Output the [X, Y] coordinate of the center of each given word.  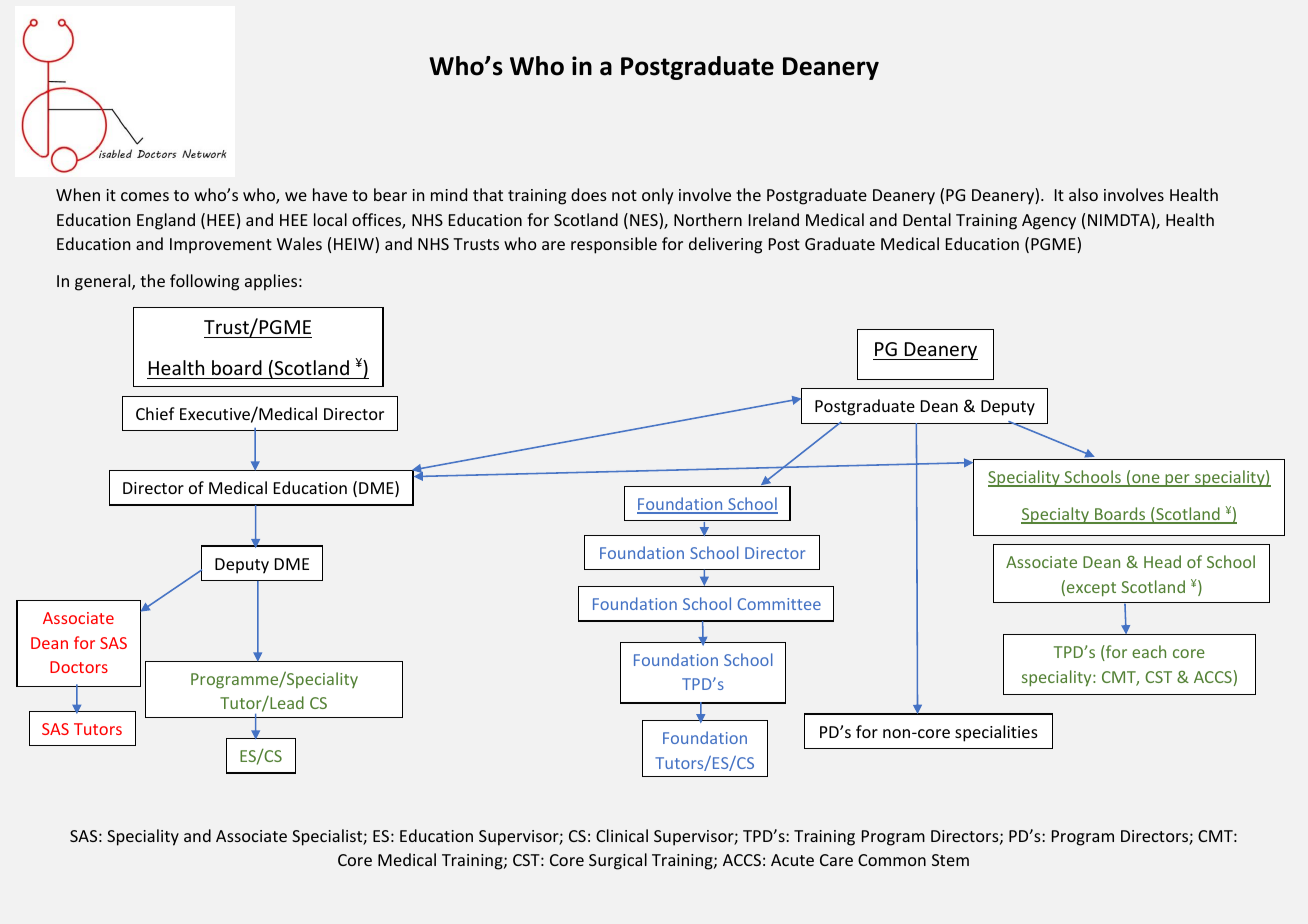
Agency [1049, 222]
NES [645, 221]
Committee [779, 604]
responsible [614, 245]
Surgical [618, 861]
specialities [996, 733]
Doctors [79, 667]
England [166, 221]
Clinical [622, 835]
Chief [155, 413]
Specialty [1056, 515]
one [1146, 480]
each [1149, 651]
